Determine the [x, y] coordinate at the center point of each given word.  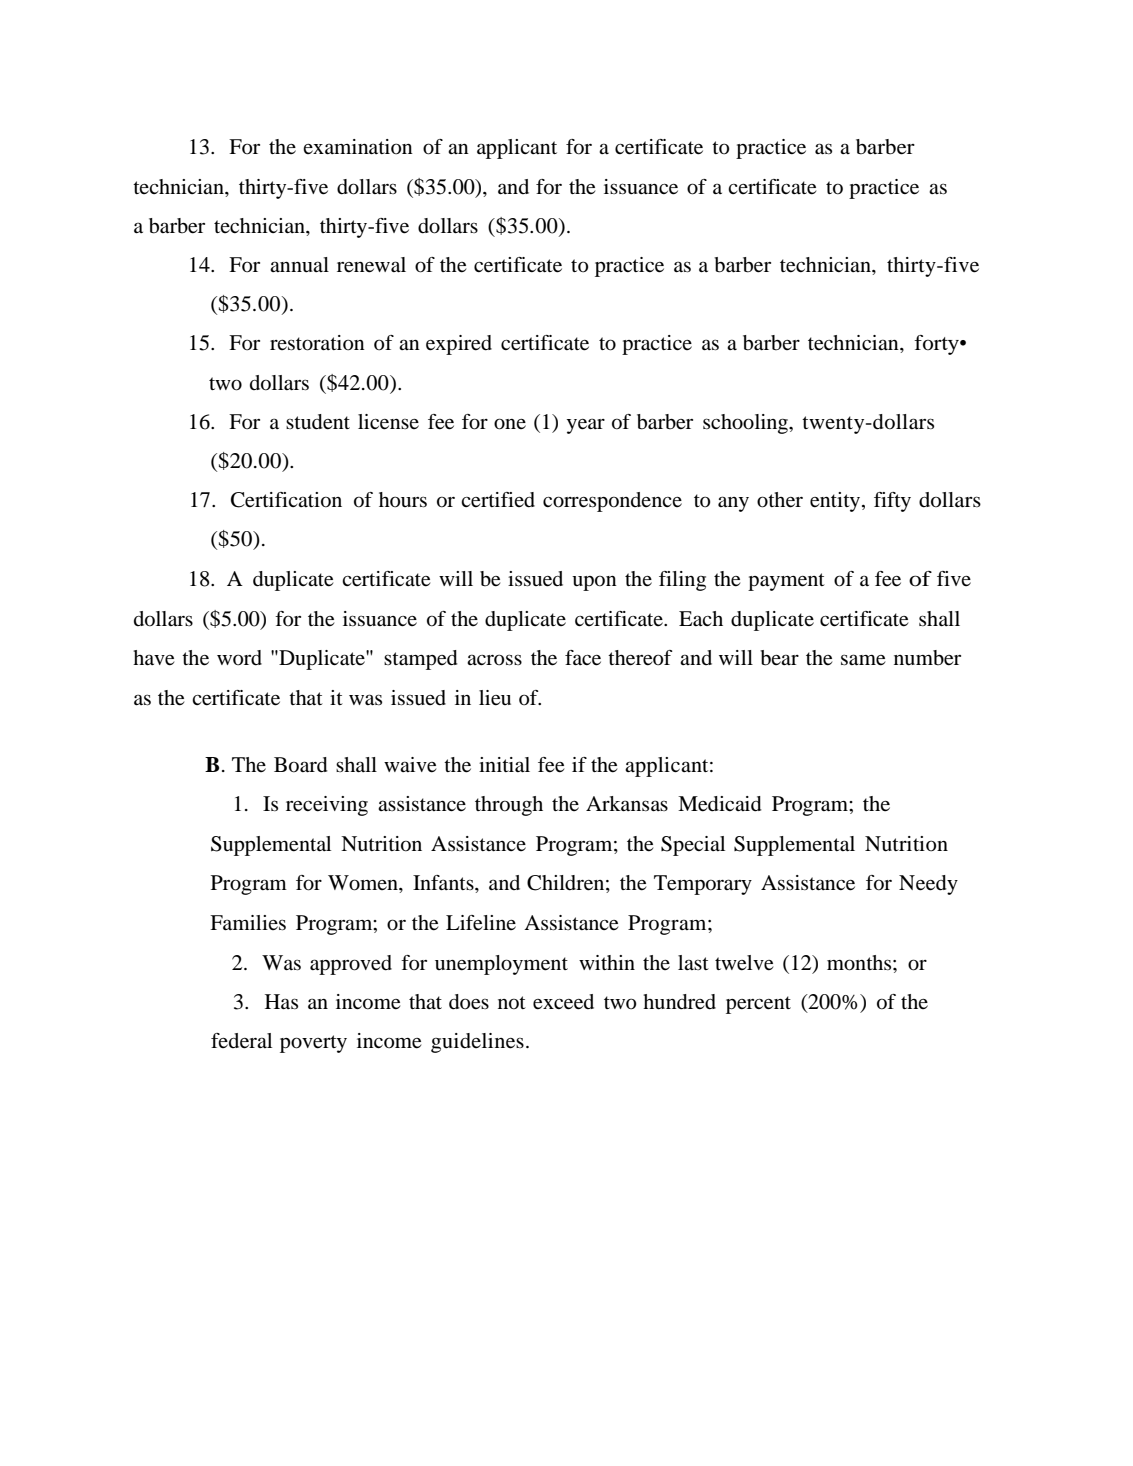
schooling [746, 424]
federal [241, 1041]
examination [358, 147]
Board [301, 765]
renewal [371, 265]
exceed [563, 1002]
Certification [286, 500]
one [510, 424]
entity [836, 502]
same [863, 660]
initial [504, 765]
